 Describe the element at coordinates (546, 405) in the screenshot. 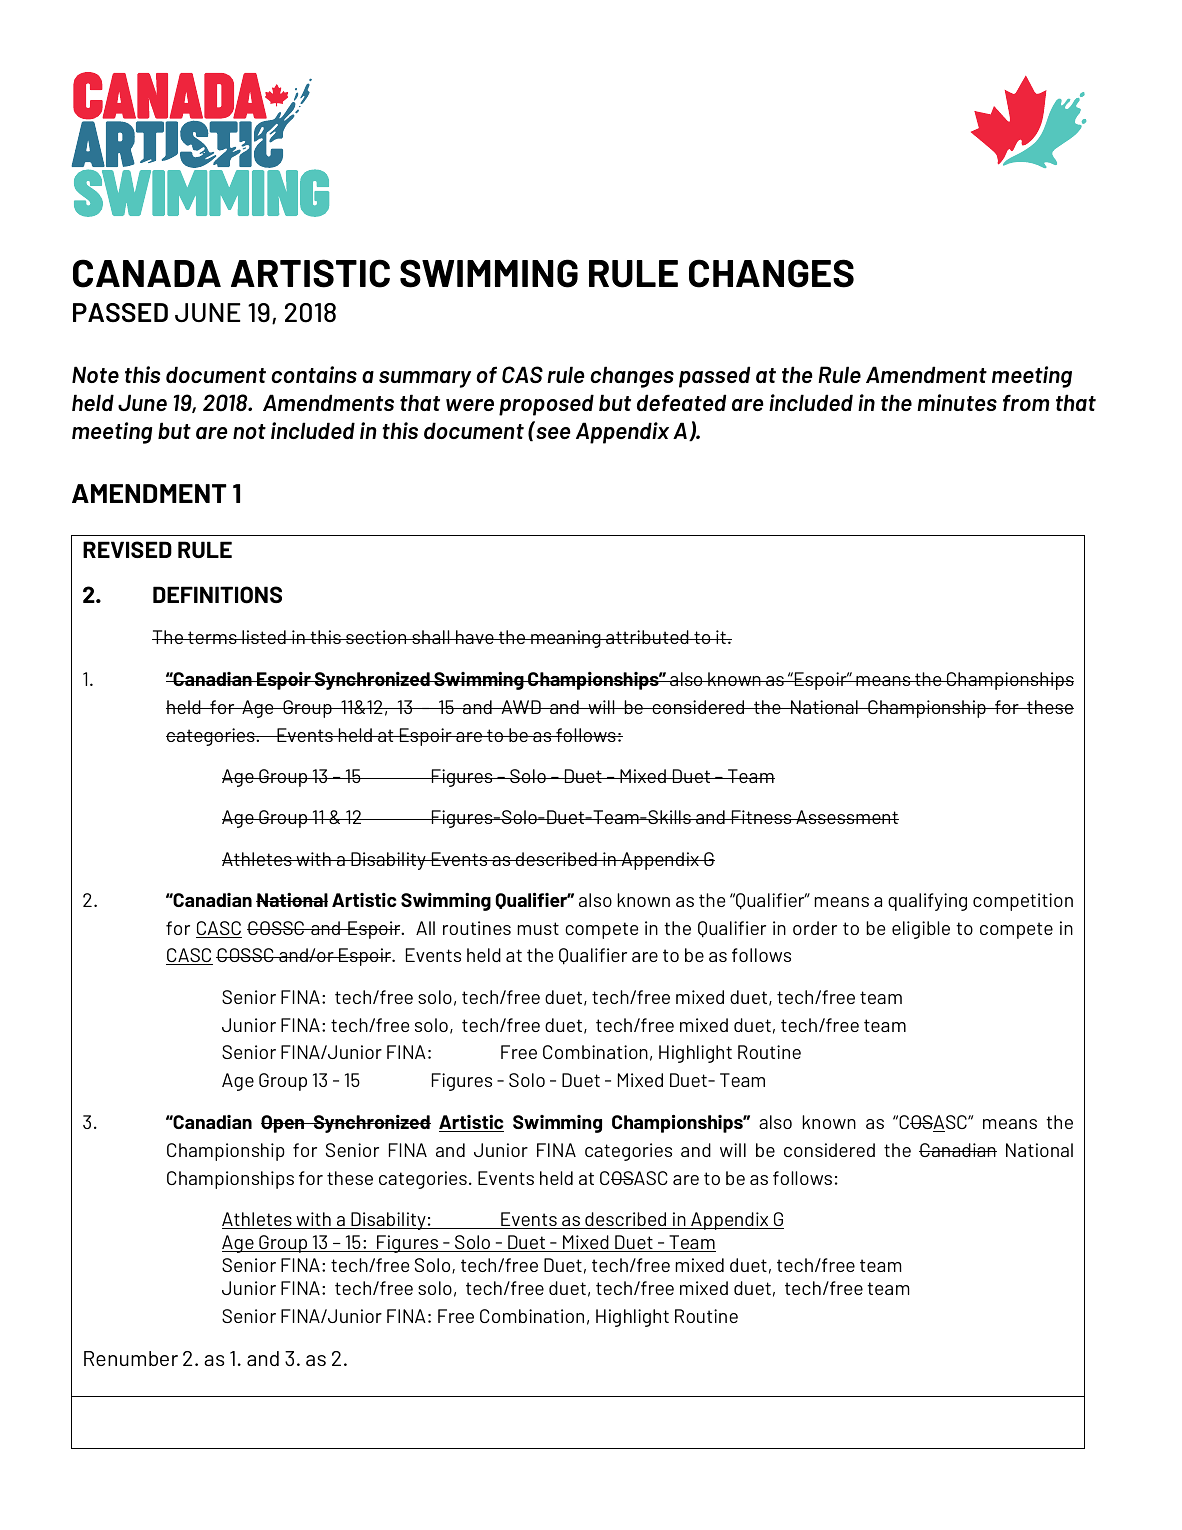

I see `proposed` at that location.
